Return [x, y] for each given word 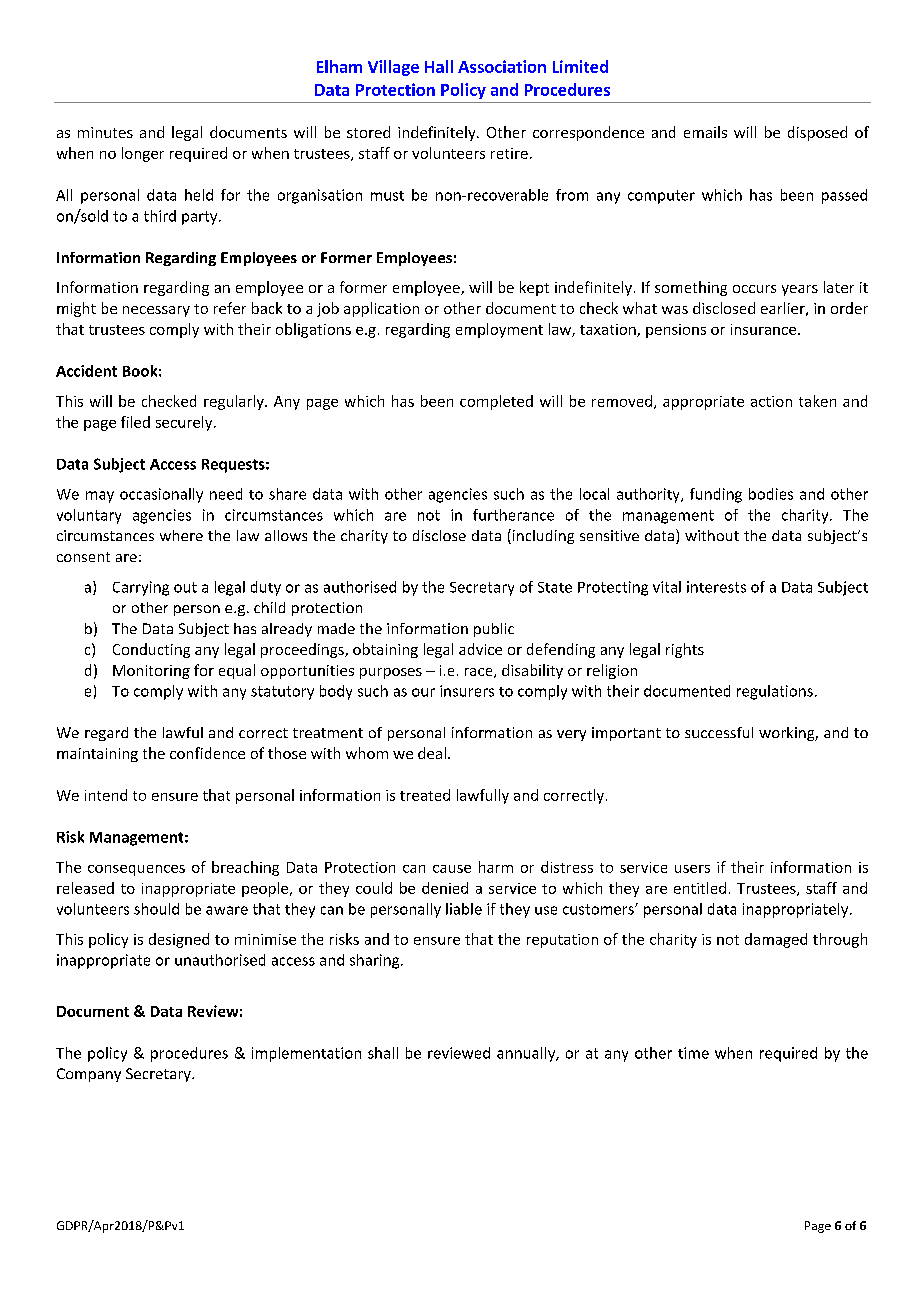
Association [502, 66]
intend [106, 795]
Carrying [141, 588]
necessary [156, 311]
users [692, 869]
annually [527, 1054]
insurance [765, 329]
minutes [105, 132]
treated [425, 795]
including [542, 536]
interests [716, 587]
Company [89, 1075]
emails [705, 132]
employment [499, 330]
